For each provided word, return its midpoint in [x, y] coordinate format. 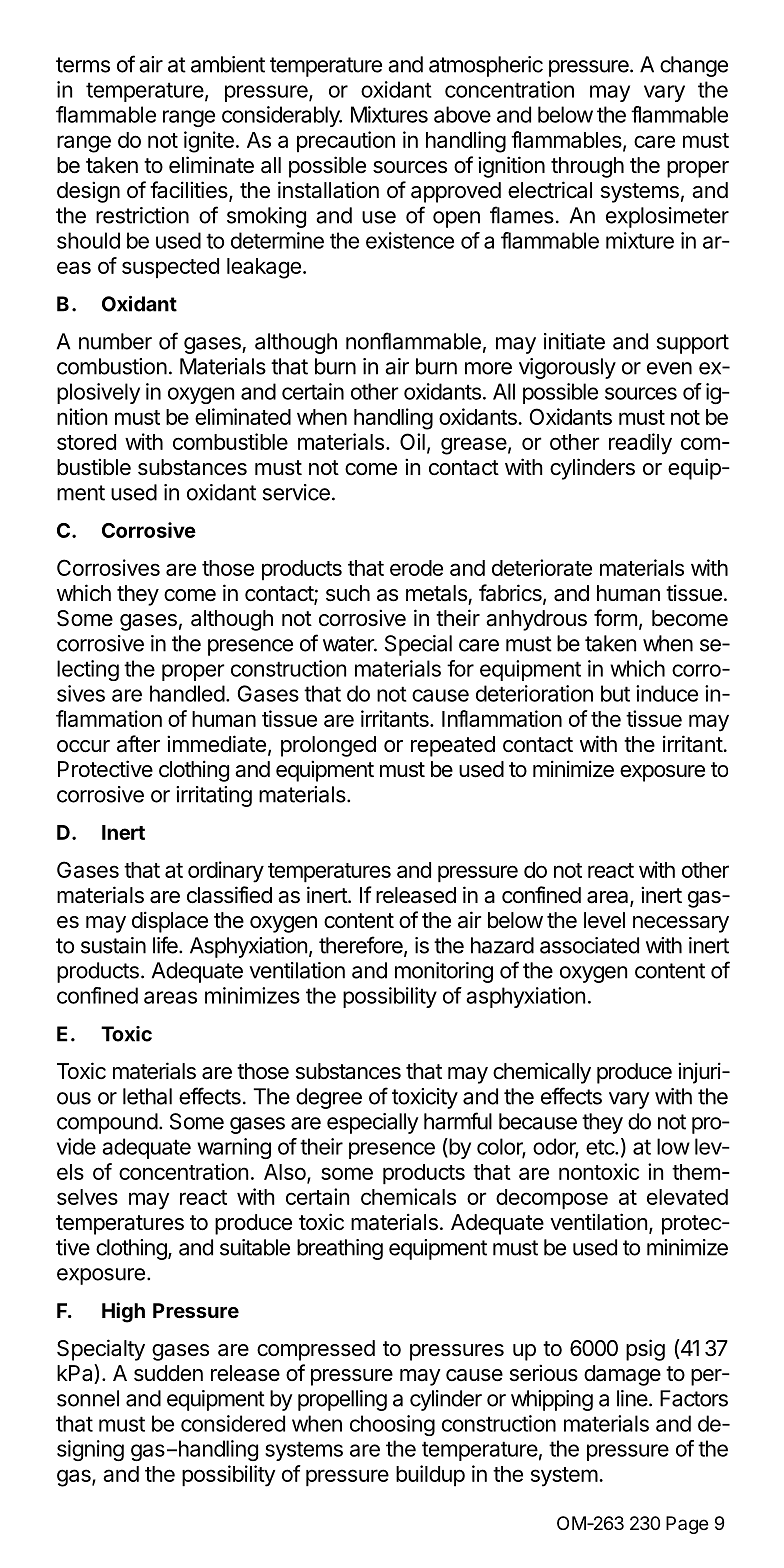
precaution [346, 142]
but [615, 693]
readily [640, 444]
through [587, 167]
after [138, 744]
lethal [147, 1096]
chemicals [408, 1196]
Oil [412, 441]
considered [233, 1423]
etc [601, 1147]
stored [86, 442]
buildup [430, 1476]
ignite [209, 142]
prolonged [328, 746]
